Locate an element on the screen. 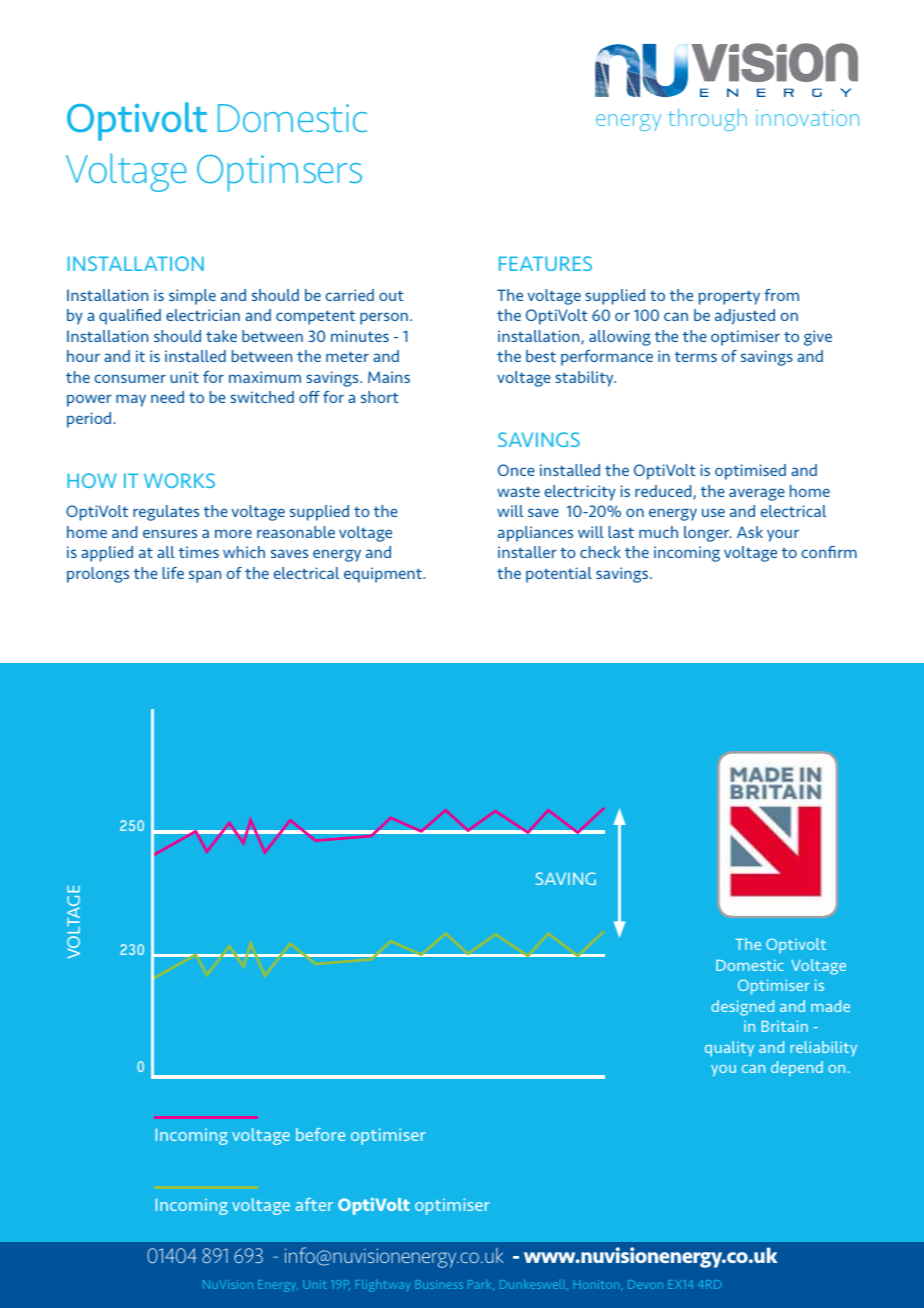  after is located at coordinates (314, 1204).
